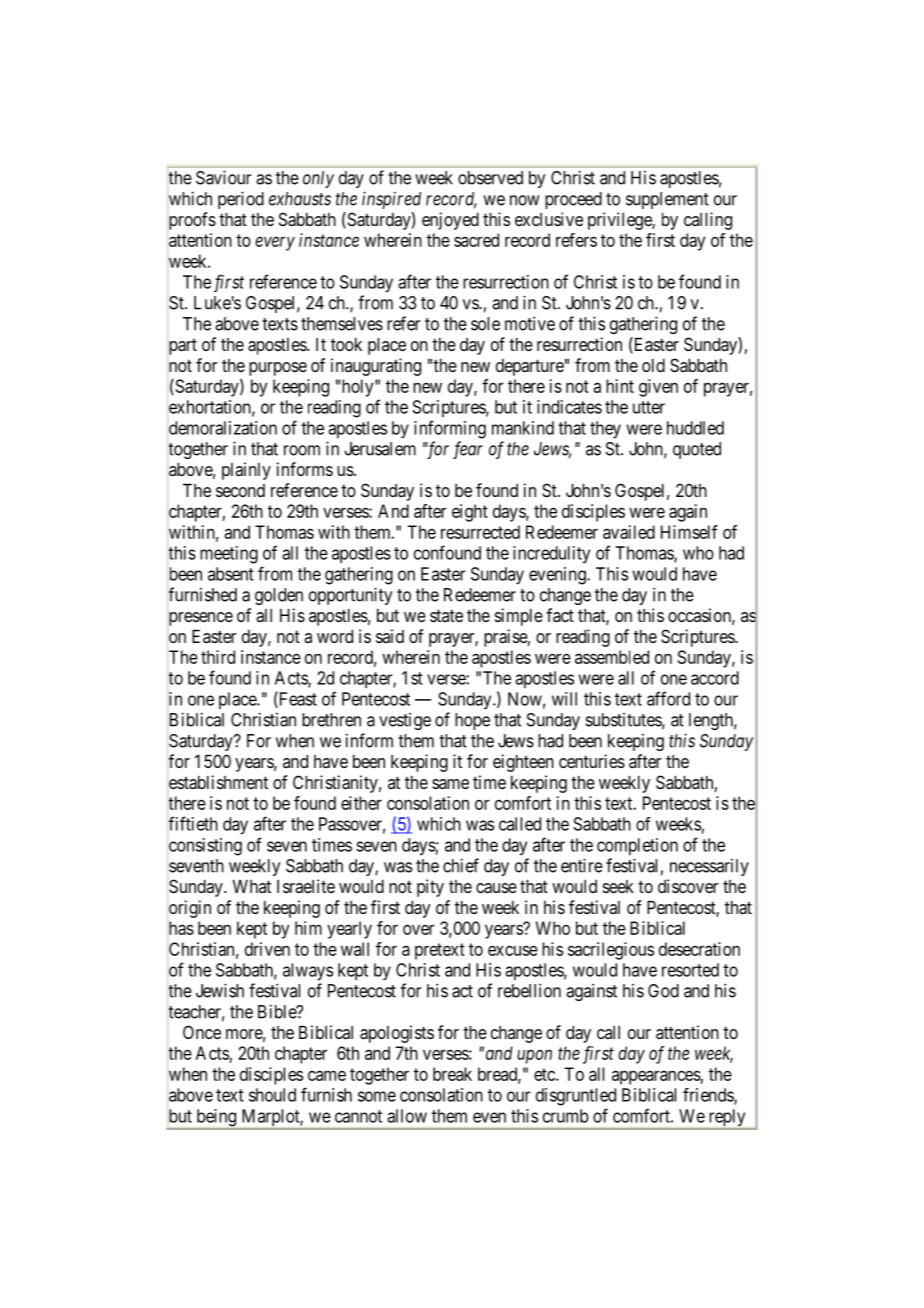 The height and width of the page is (1308, 924). I want to click on period, so click(241, 200).
